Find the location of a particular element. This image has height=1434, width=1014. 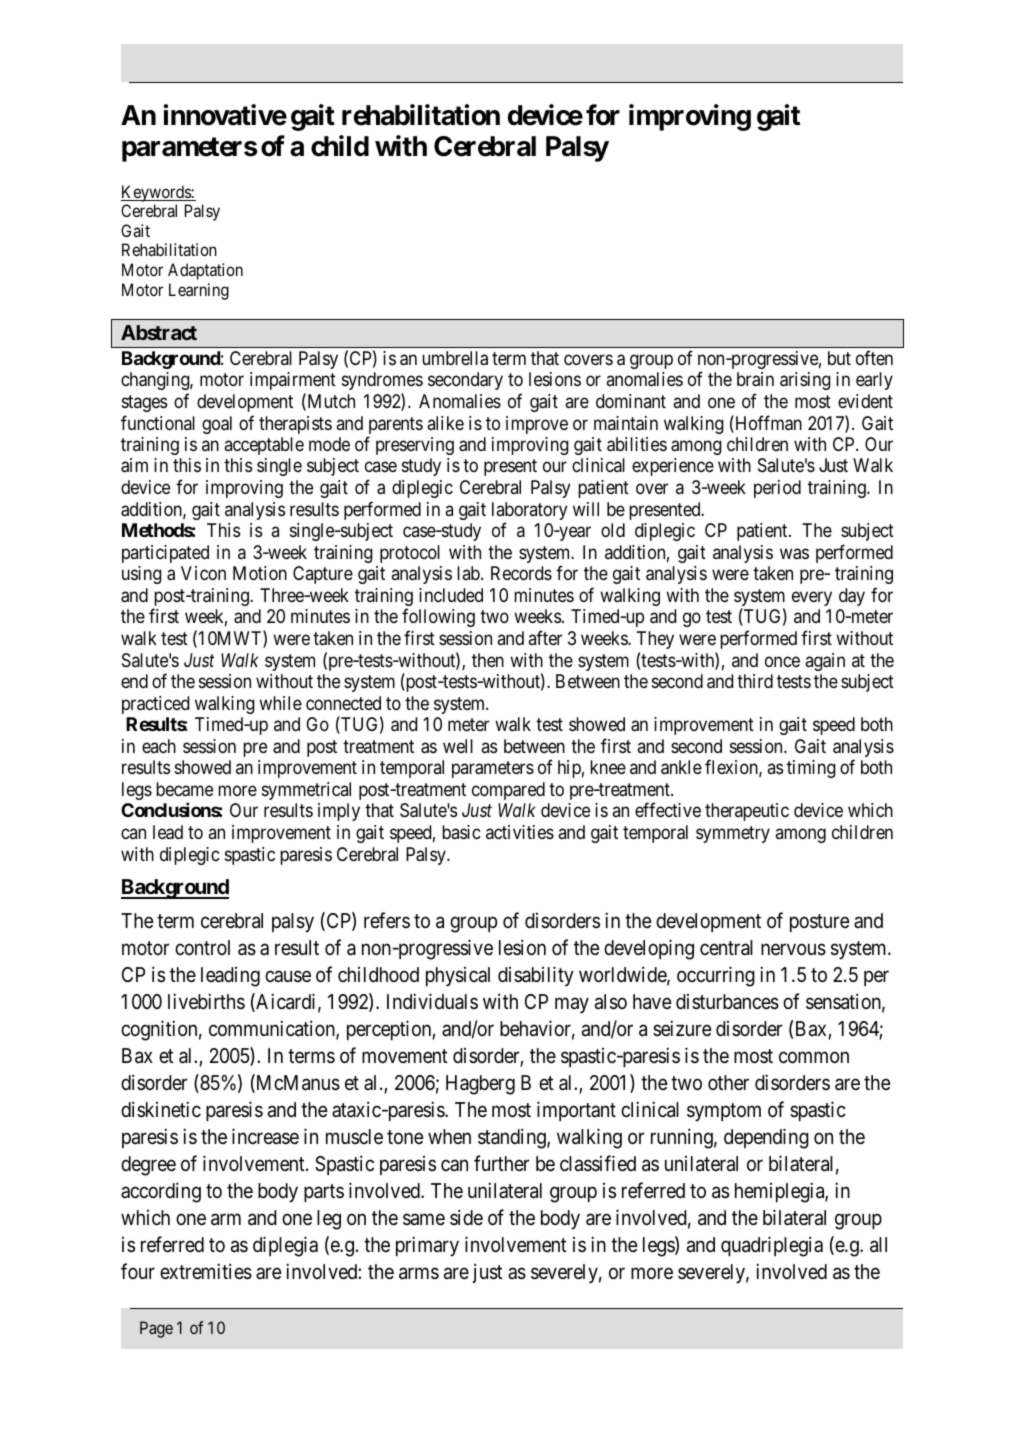

syndromes is located at coordinates (382, 381).
